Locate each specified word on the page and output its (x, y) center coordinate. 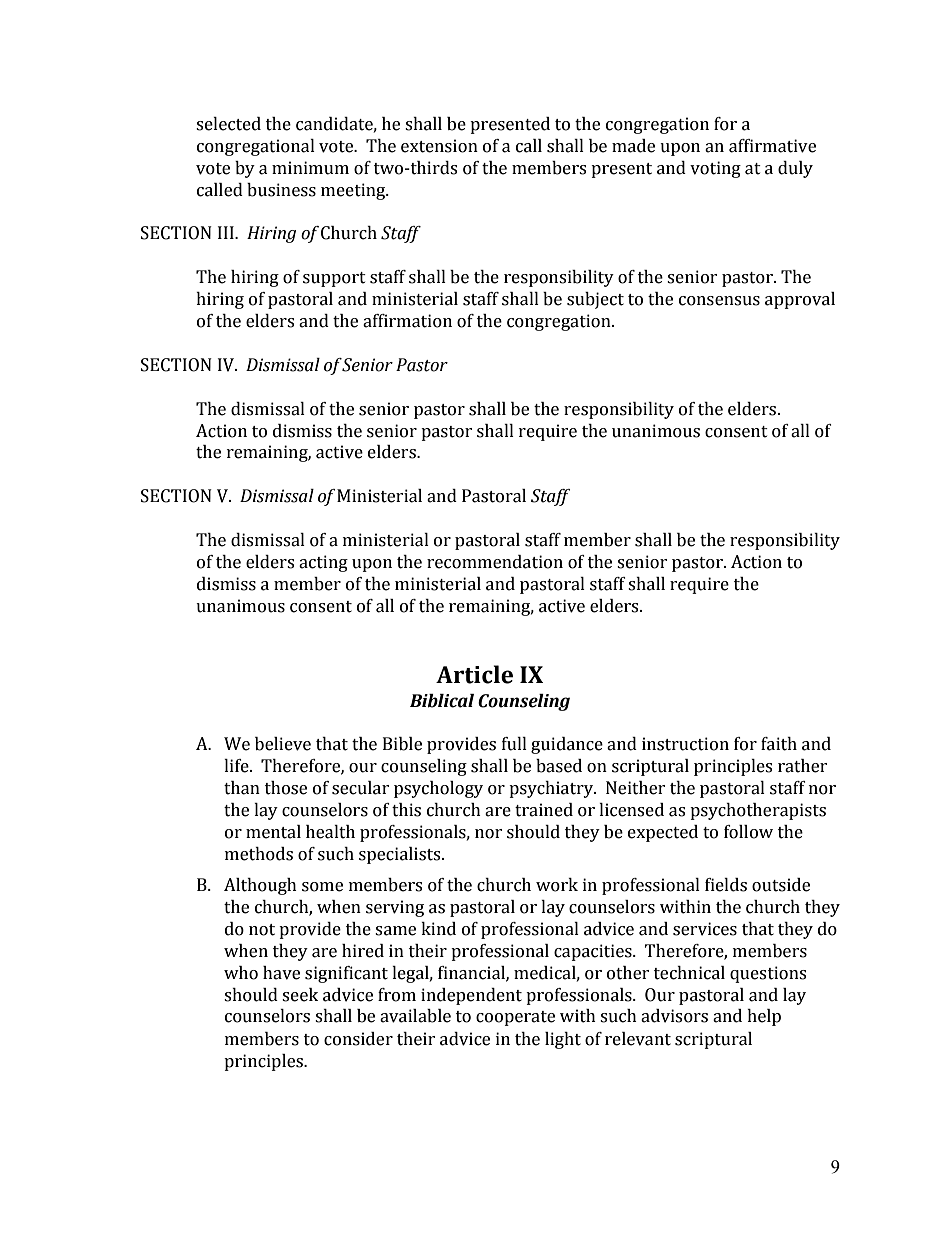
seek (300, 995)
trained (544, 810)
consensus (719, 301)
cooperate (515, 1018)
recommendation (495, 562)
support (334, 279)
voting (715, 169)
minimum (310, 168)
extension (439, 146)
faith (779, 744)
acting (323, 563)
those (286, 788)
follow (748, 832)
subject (595, 300)
